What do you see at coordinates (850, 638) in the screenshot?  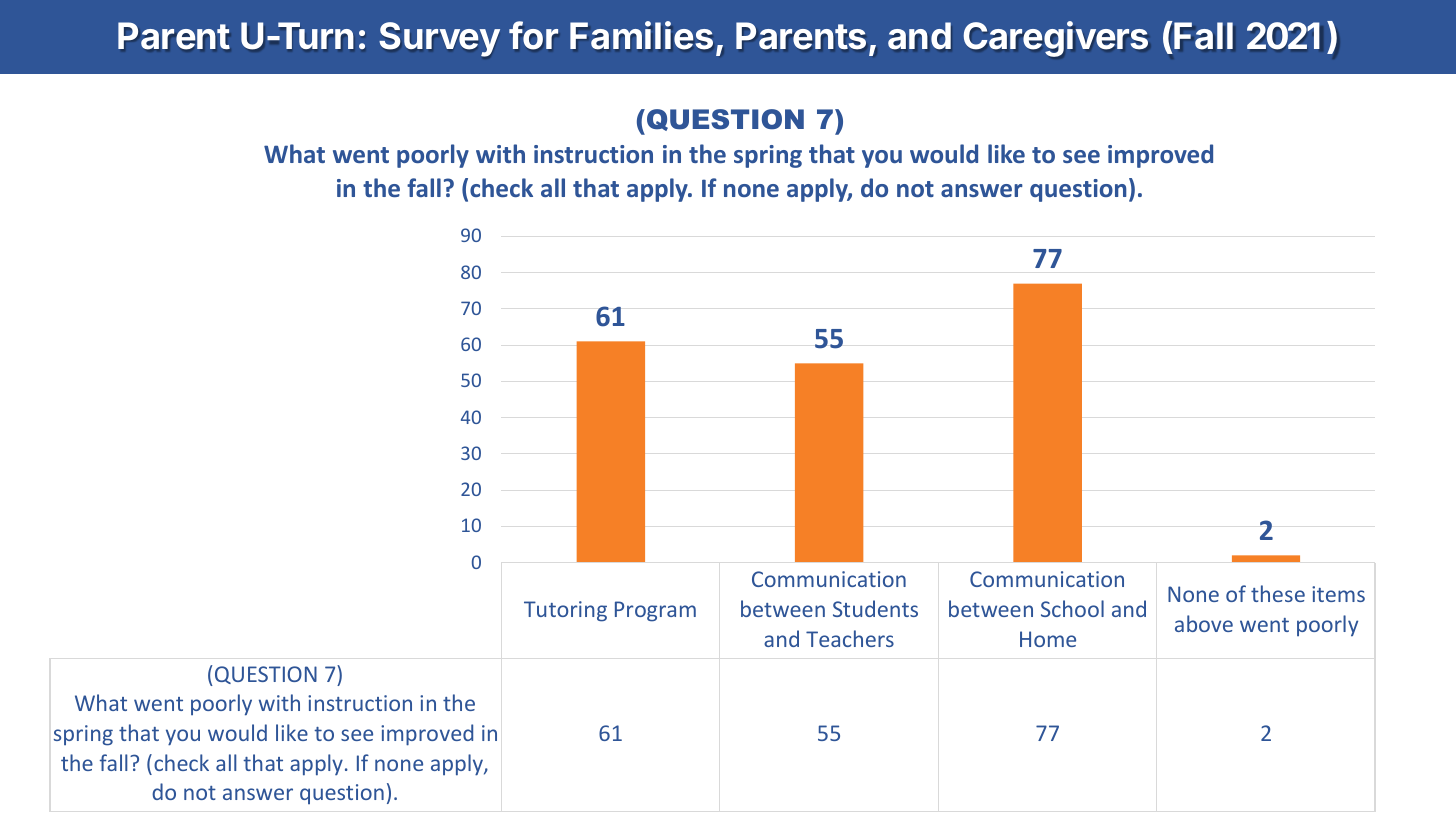 I see `Teachers` at bounding box center [850, 638].
